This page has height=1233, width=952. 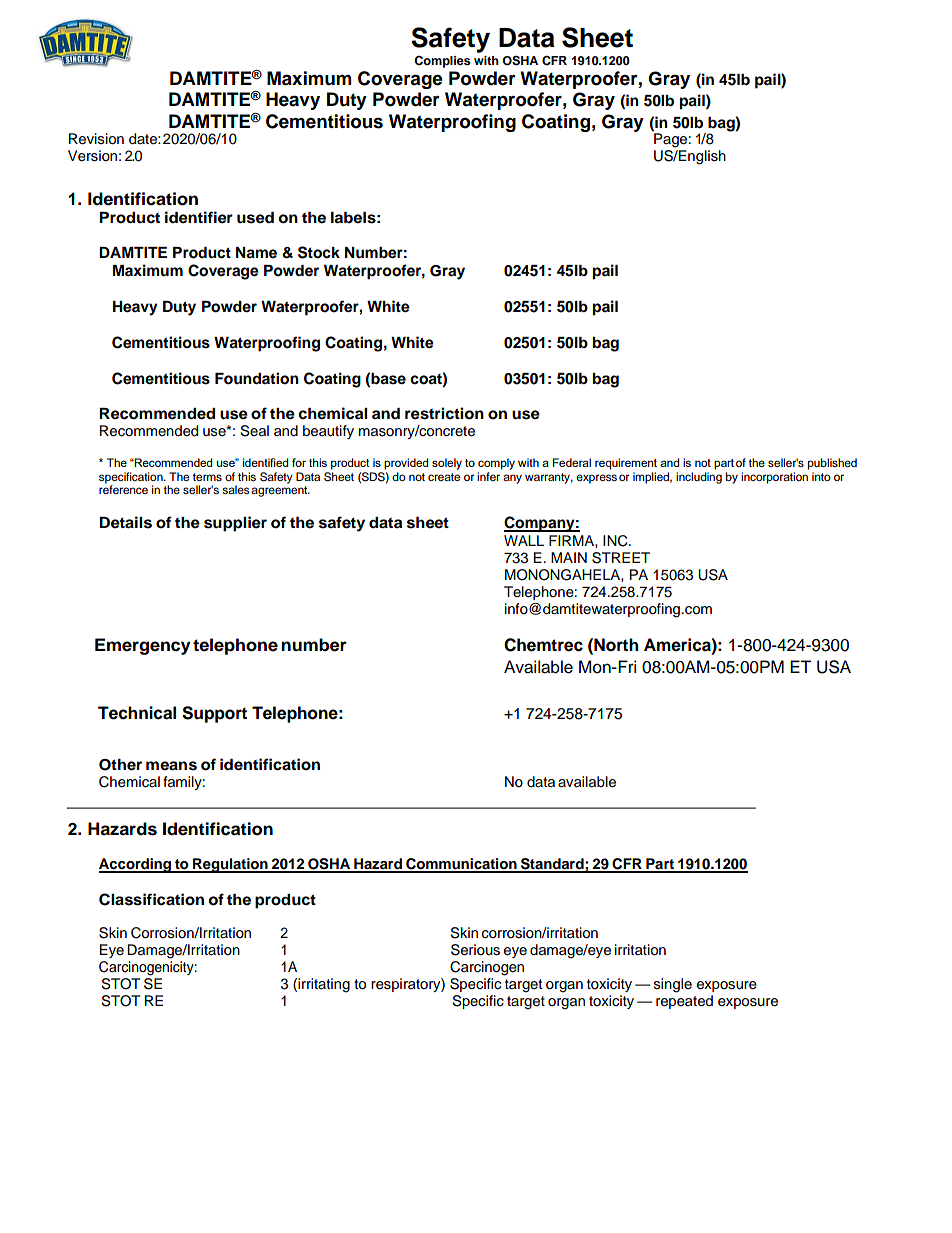 I want to click on Communication, so click(x=461, y=865).
